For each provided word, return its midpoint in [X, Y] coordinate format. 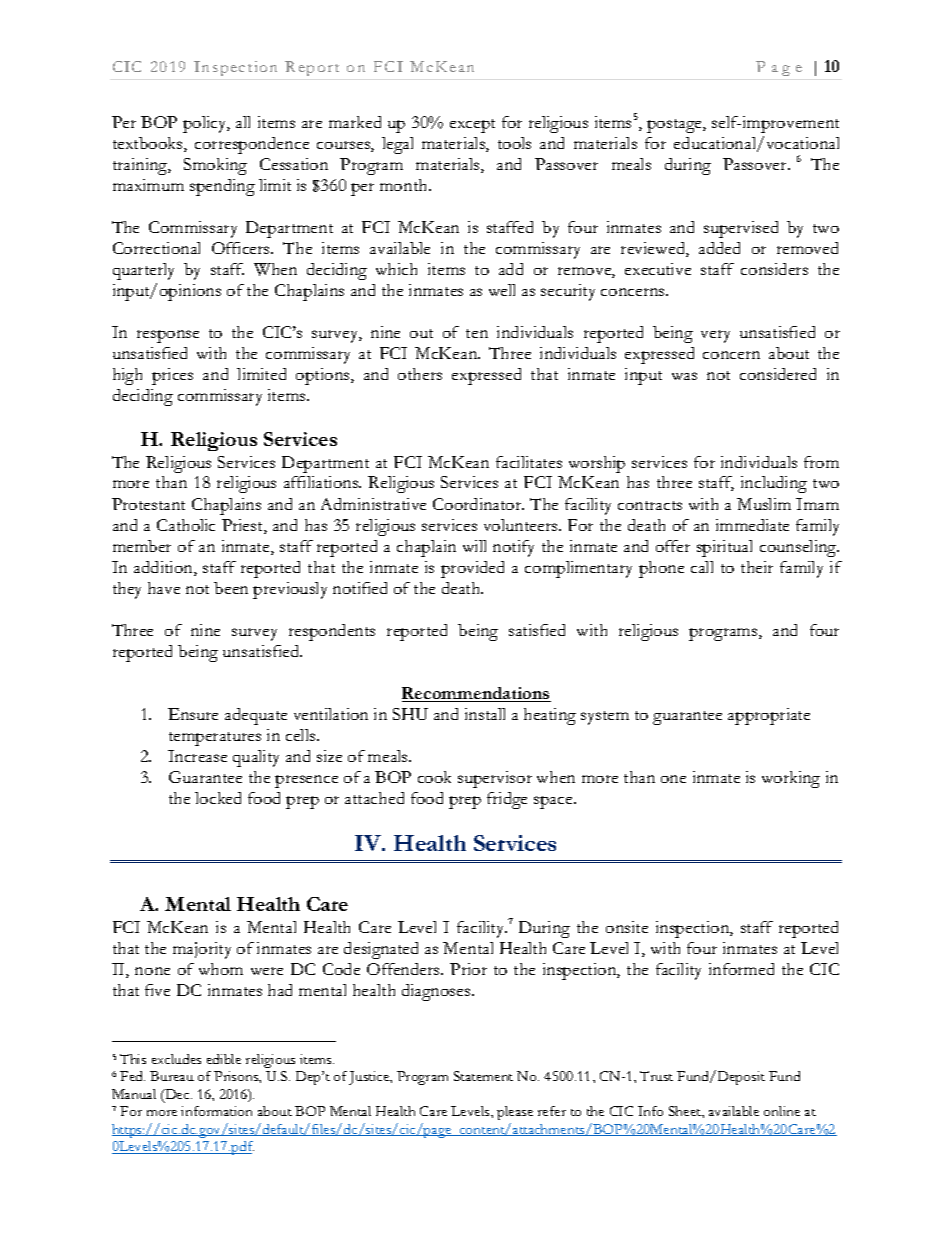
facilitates [529, 462]
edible [224, 1059]
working [791, 779]
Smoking [215, 166]
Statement [483, 1076]
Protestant [148, 504]
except [472, 126]
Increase [197, 756]
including [774, 484]
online [782, 1111]
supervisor [495, 779]
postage [675, 126]
